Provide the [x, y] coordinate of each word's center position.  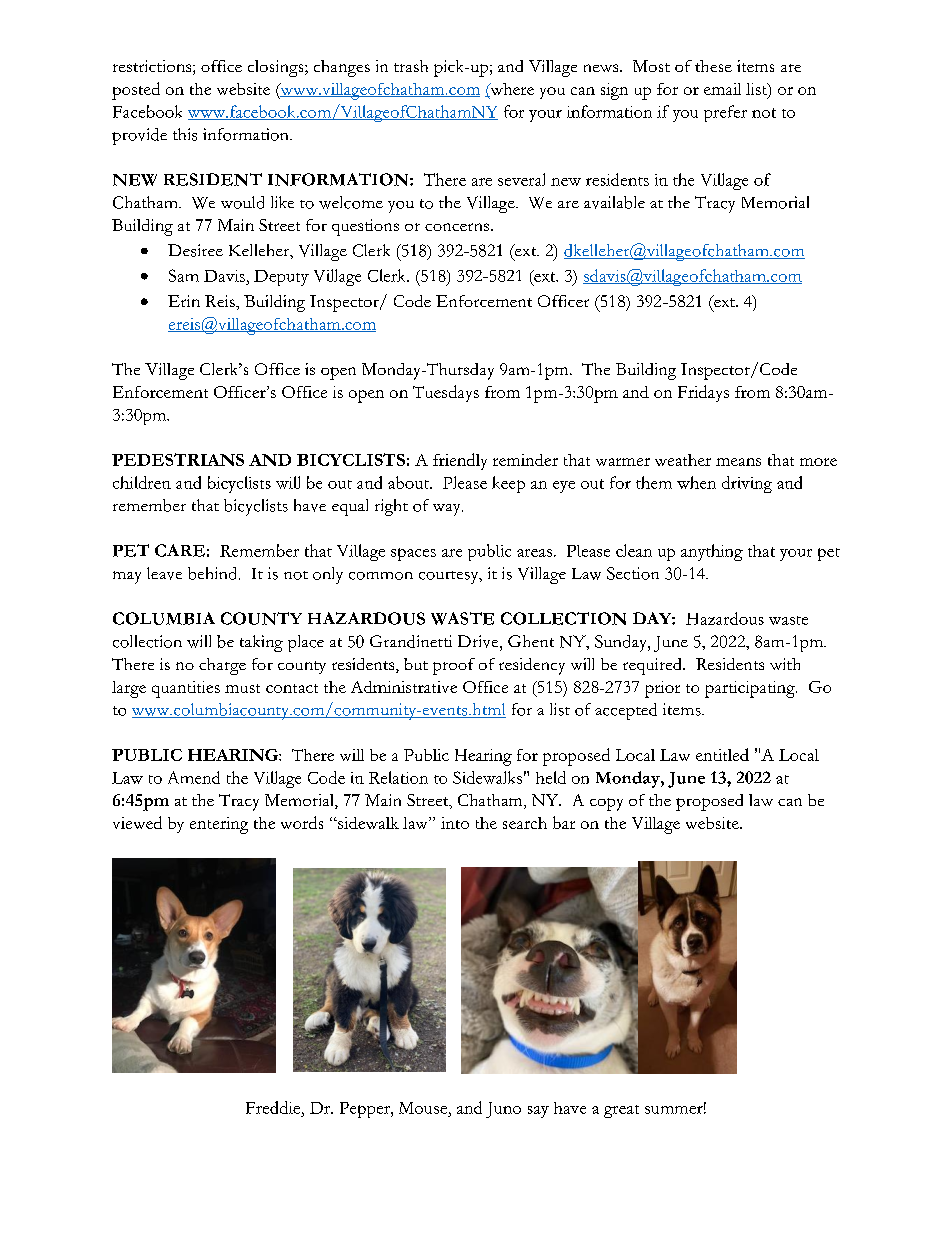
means [738, 462]
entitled [722, 754]
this [185, 134]
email [722, 89]
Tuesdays [446, 393]
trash [411, 66]
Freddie [274, 1107]
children [142, 482]
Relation [398, 777]
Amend [194, 777]
